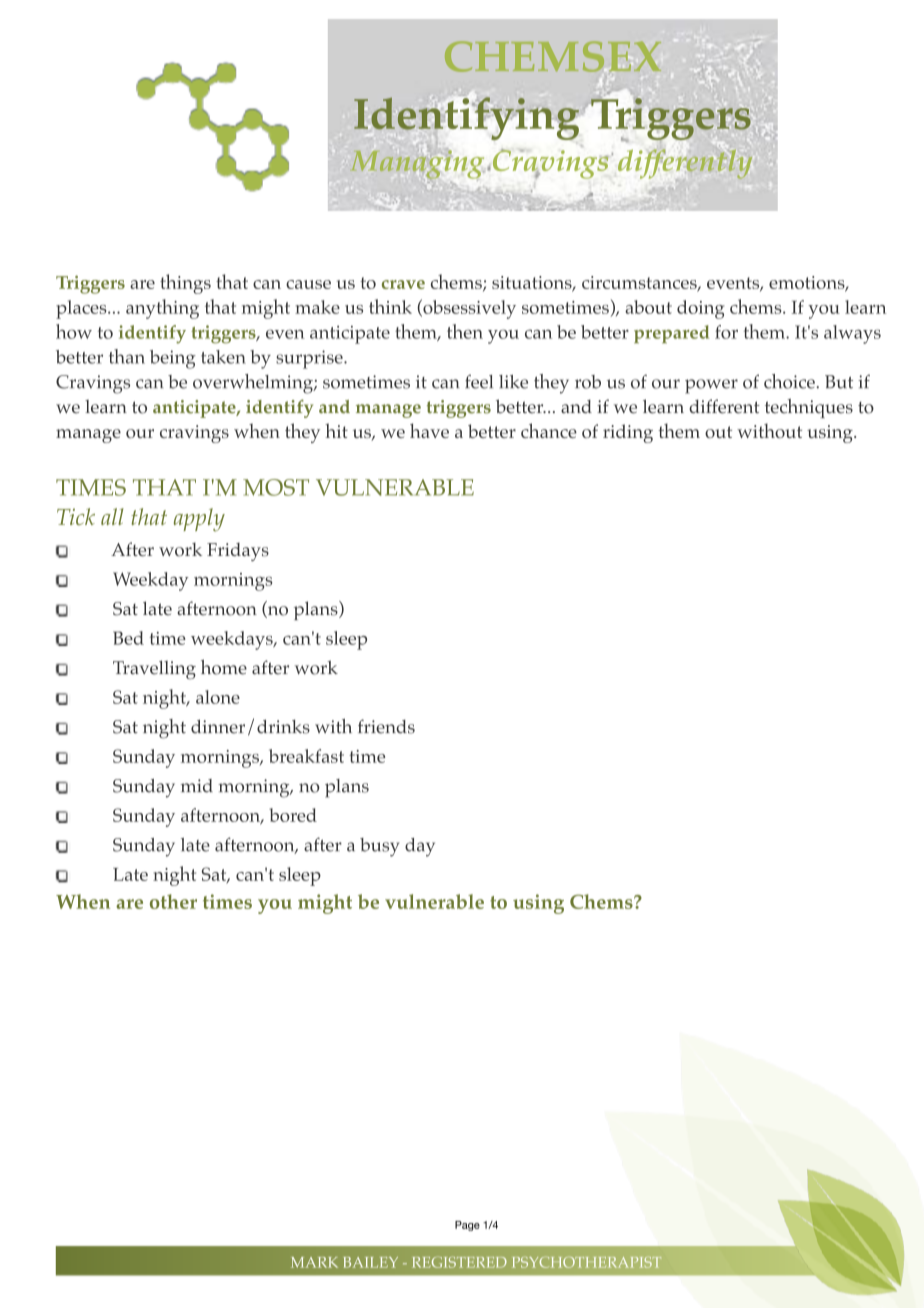 The image size is (924, 1308). I want to click on things, so click(185, 284).
